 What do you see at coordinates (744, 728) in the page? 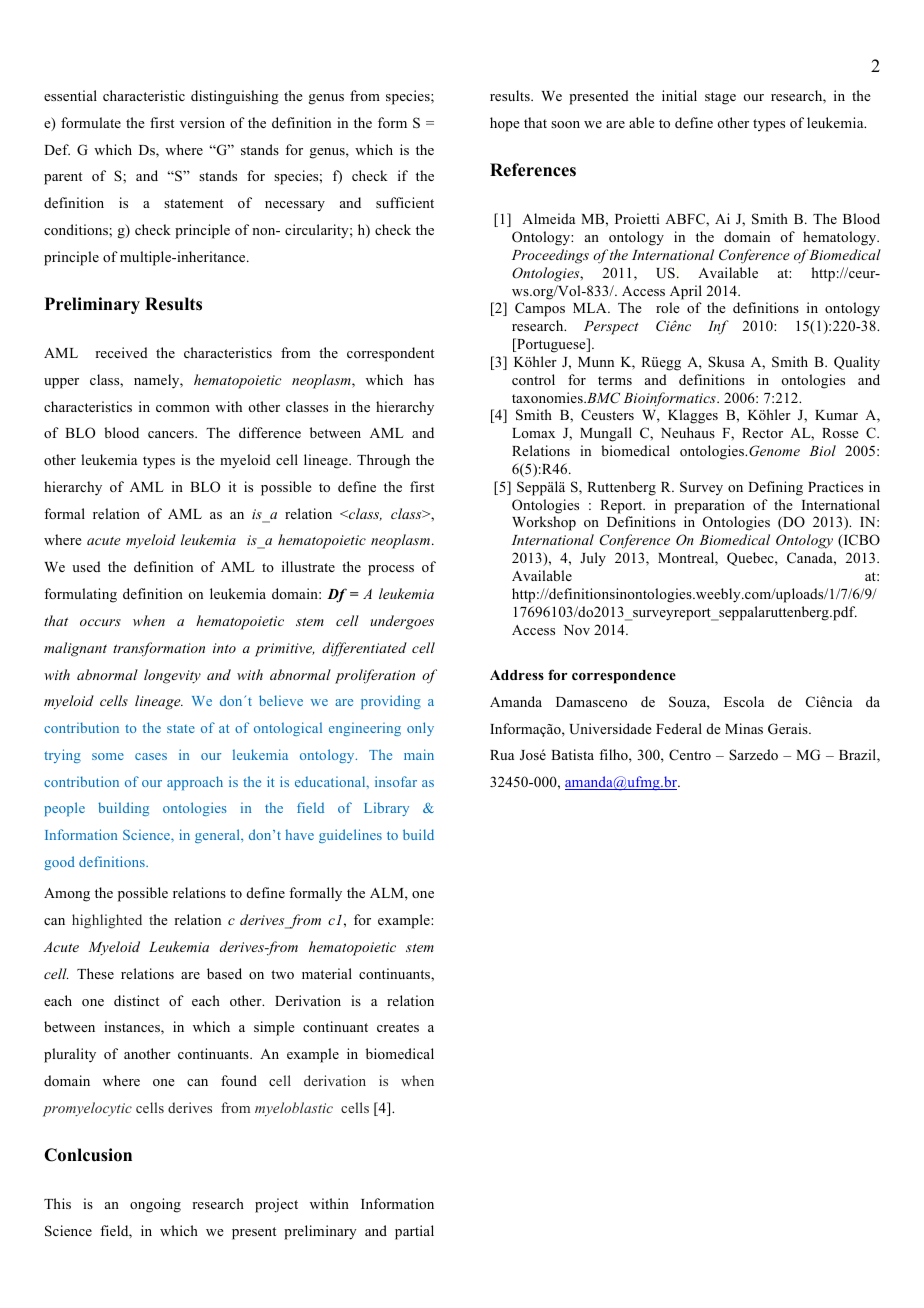
I see `Minas` at bounding box center [744, 728].
